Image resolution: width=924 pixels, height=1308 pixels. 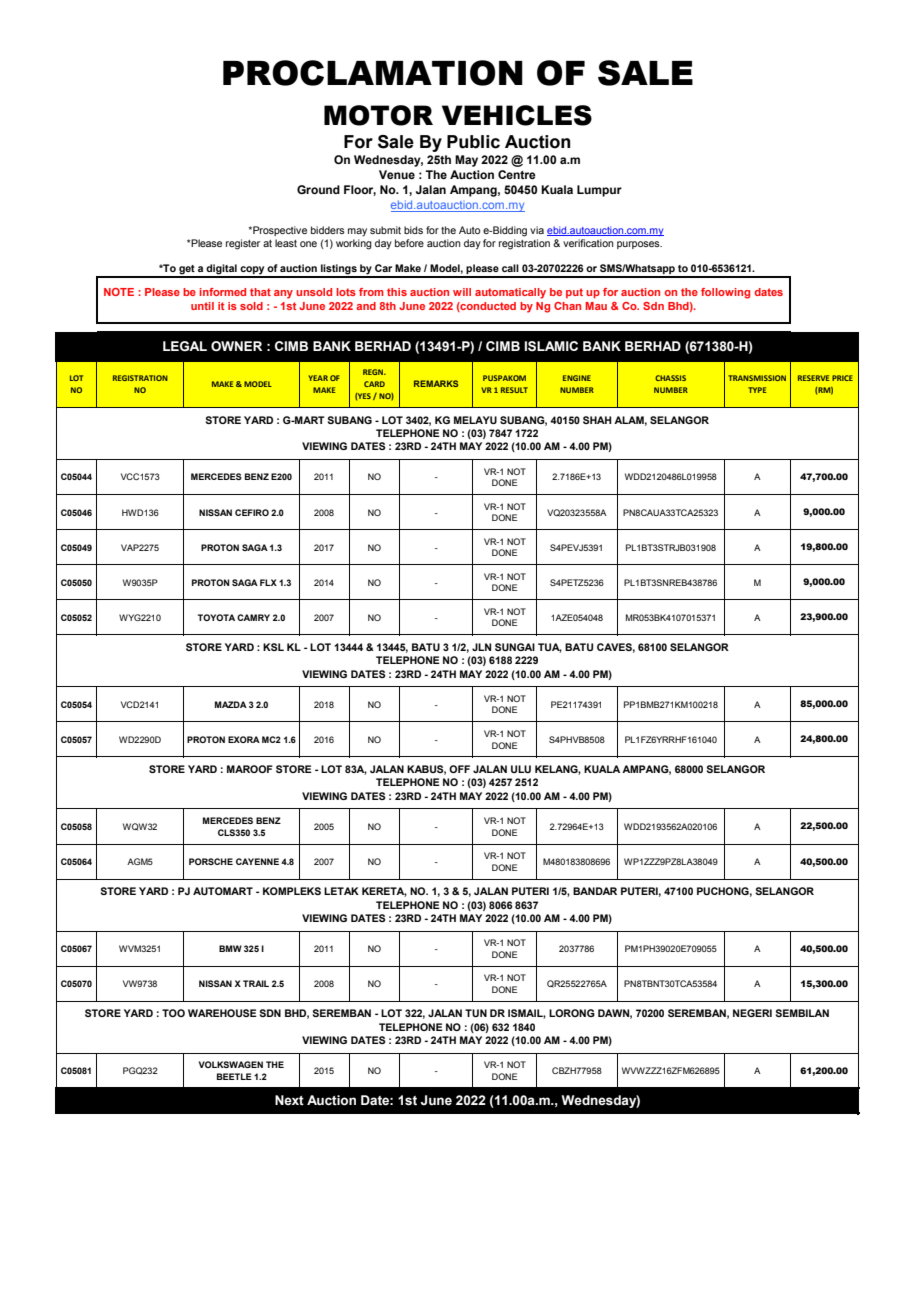 What do you see at coordinates (185, 346) in the screenshot?
I see `LEGAL` at bounding box center [185, 346].
